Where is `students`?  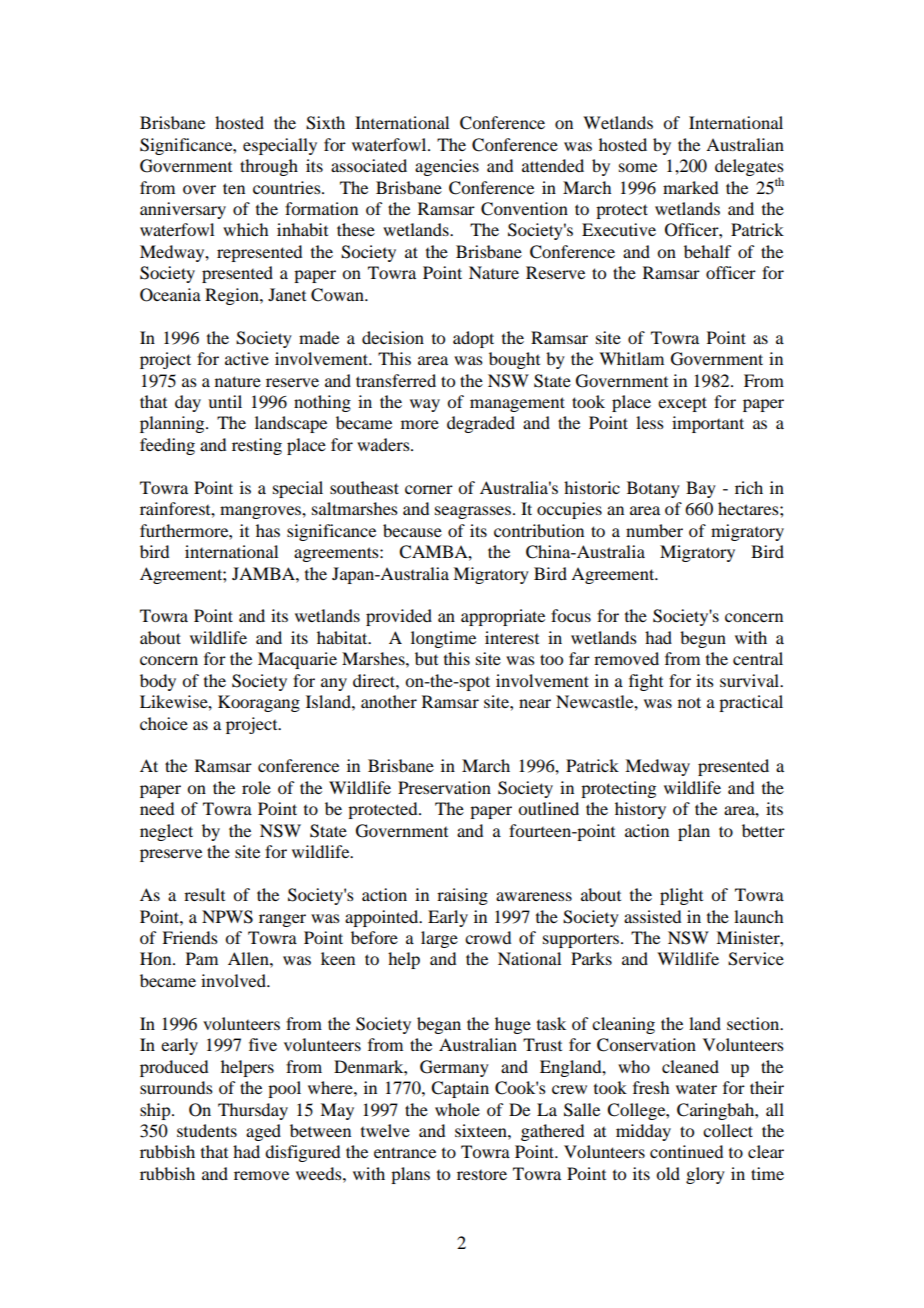 students is located at coordinates (207, 1130).
